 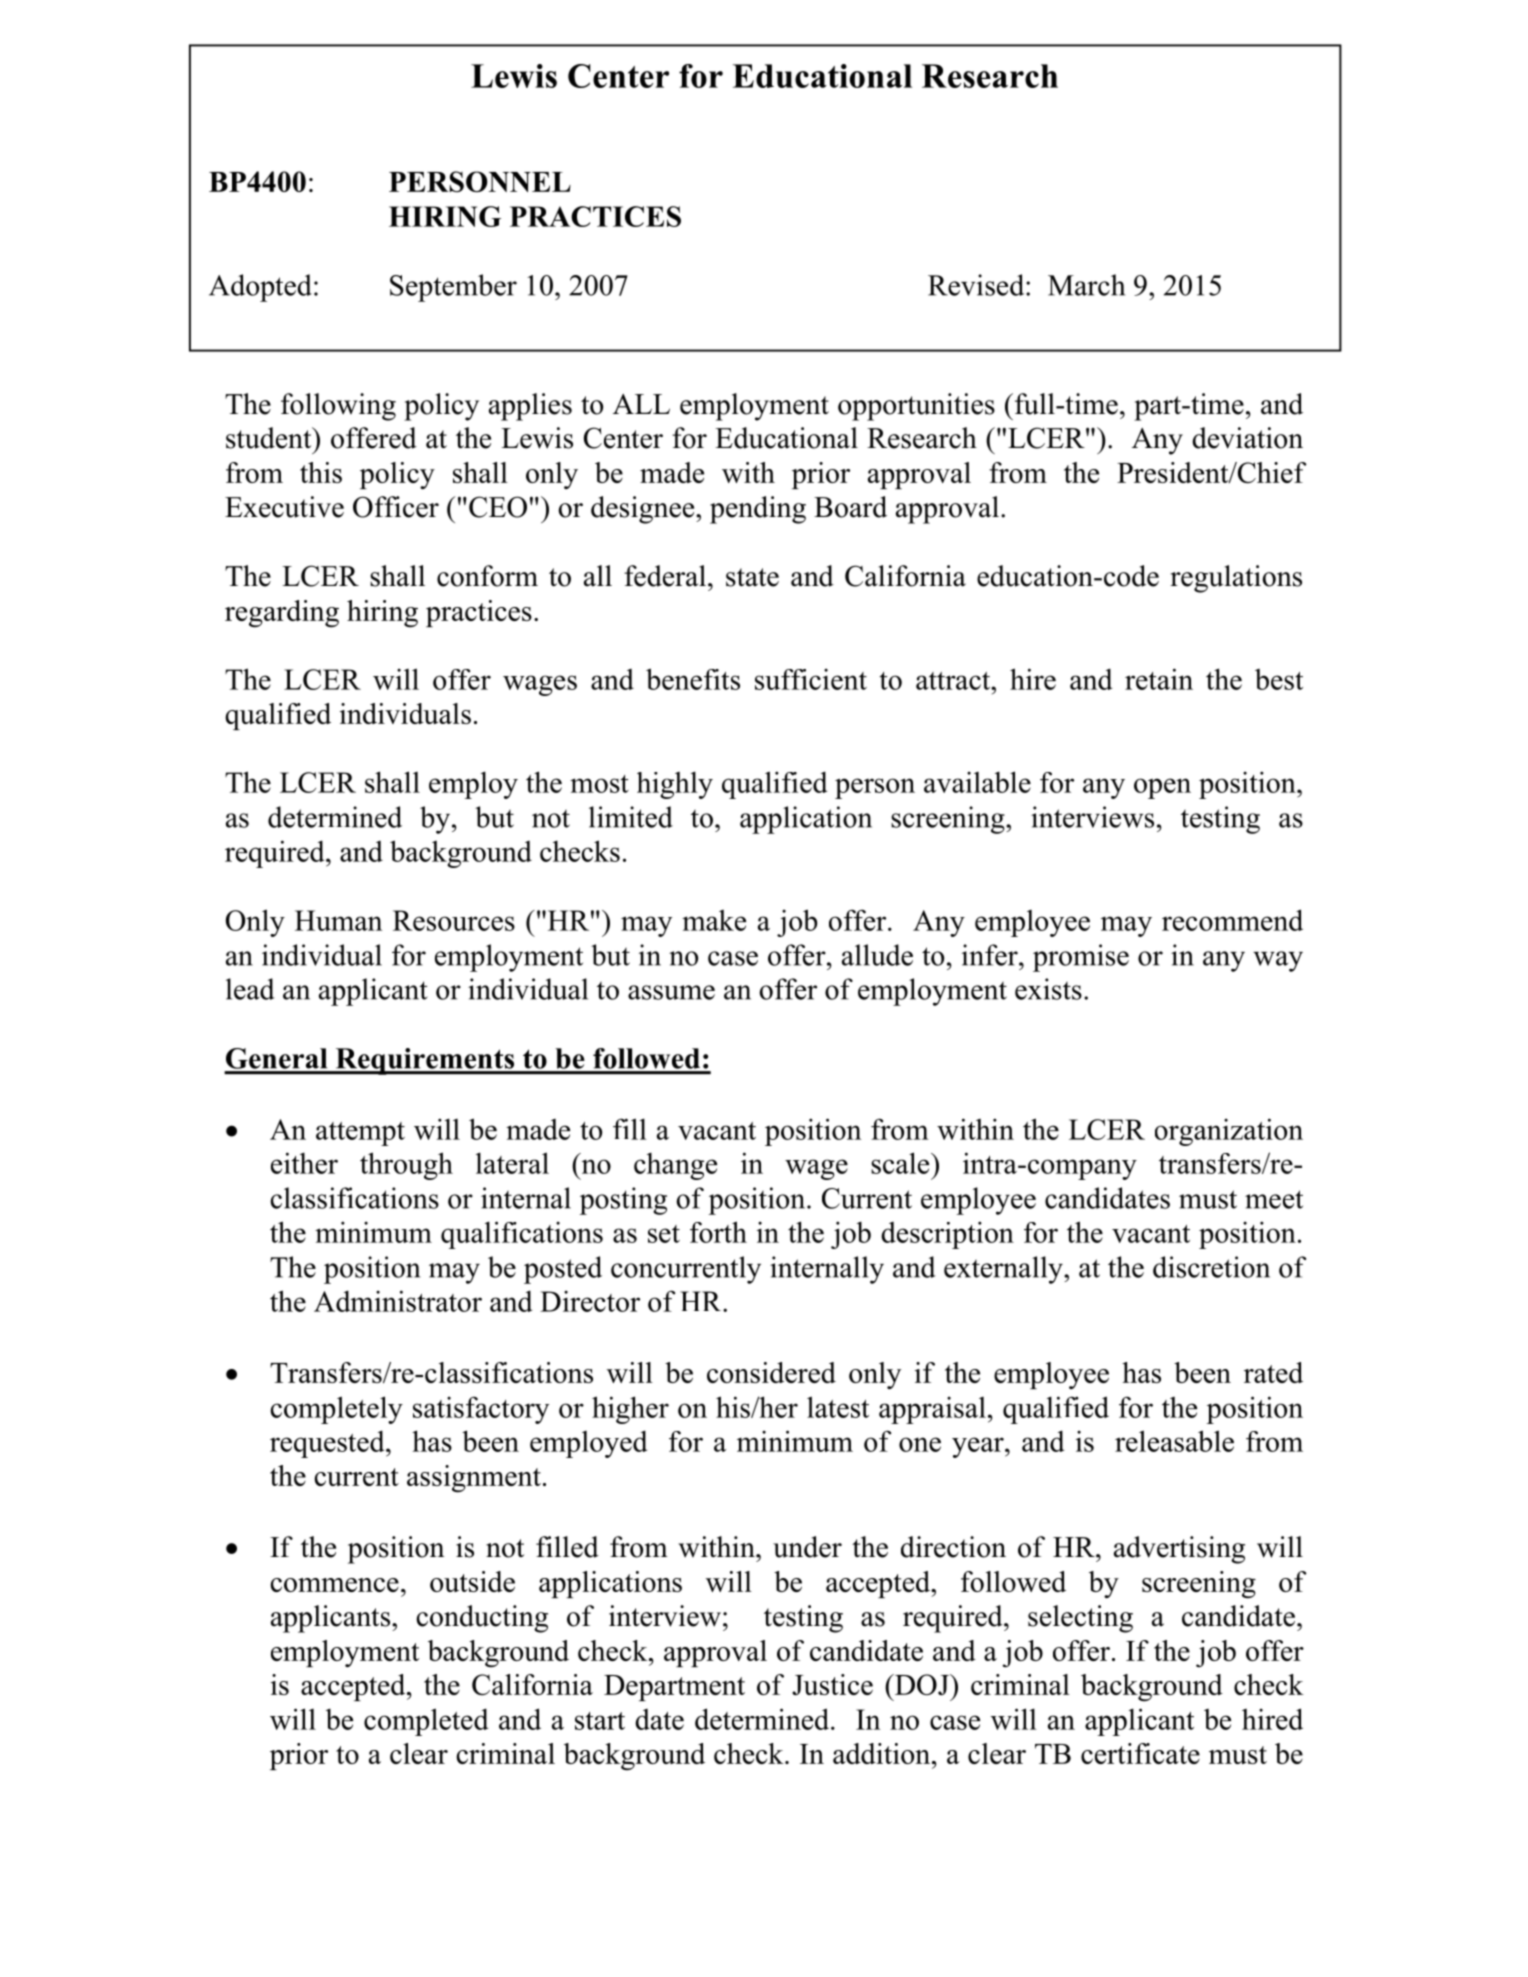 What do you see at coordinates (916, 407) in the screenshot?
I see `opportunities` at bounding box center [916, 407].
